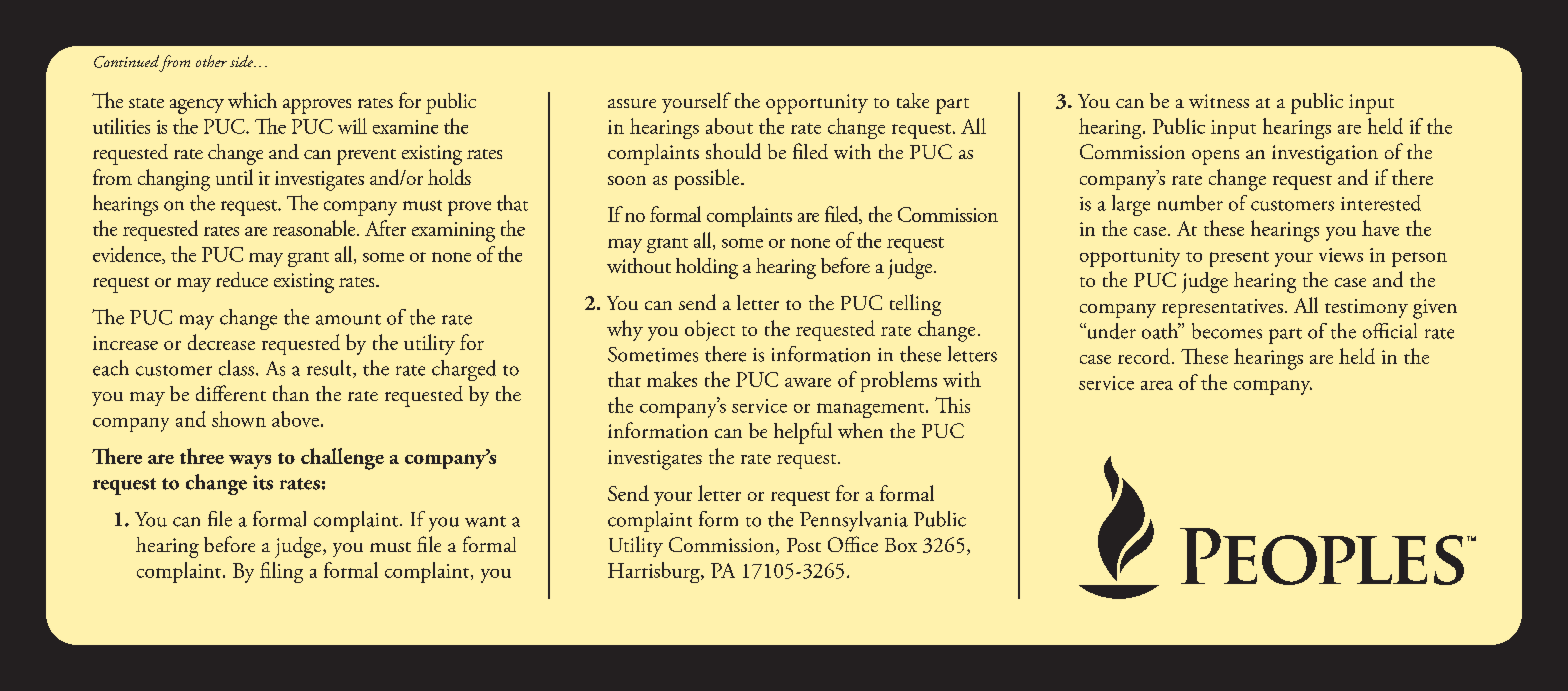 The height and width of the document is (691, 1568). I want to click on Post, so click(804, 545).
